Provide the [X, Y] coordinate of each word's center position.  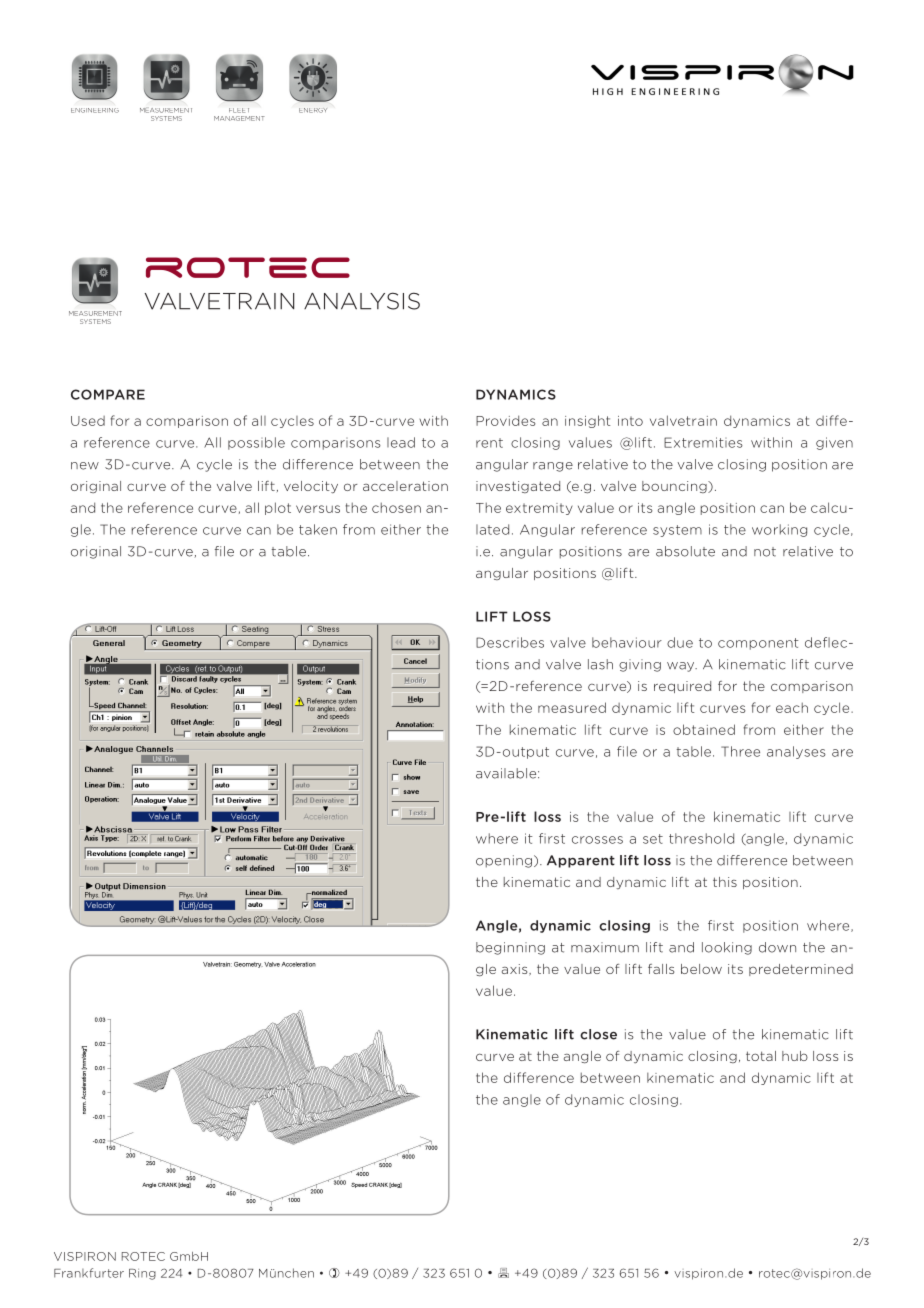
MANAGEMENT [239, 118]
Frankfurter [89, 1273]
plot [278, 508]
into [630, 421]
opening [504, 861]
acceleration [405, 486]
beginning [510, 948]
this [725, 882]
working [779, 530]
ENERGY [313, 110]
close [598, 1034]
